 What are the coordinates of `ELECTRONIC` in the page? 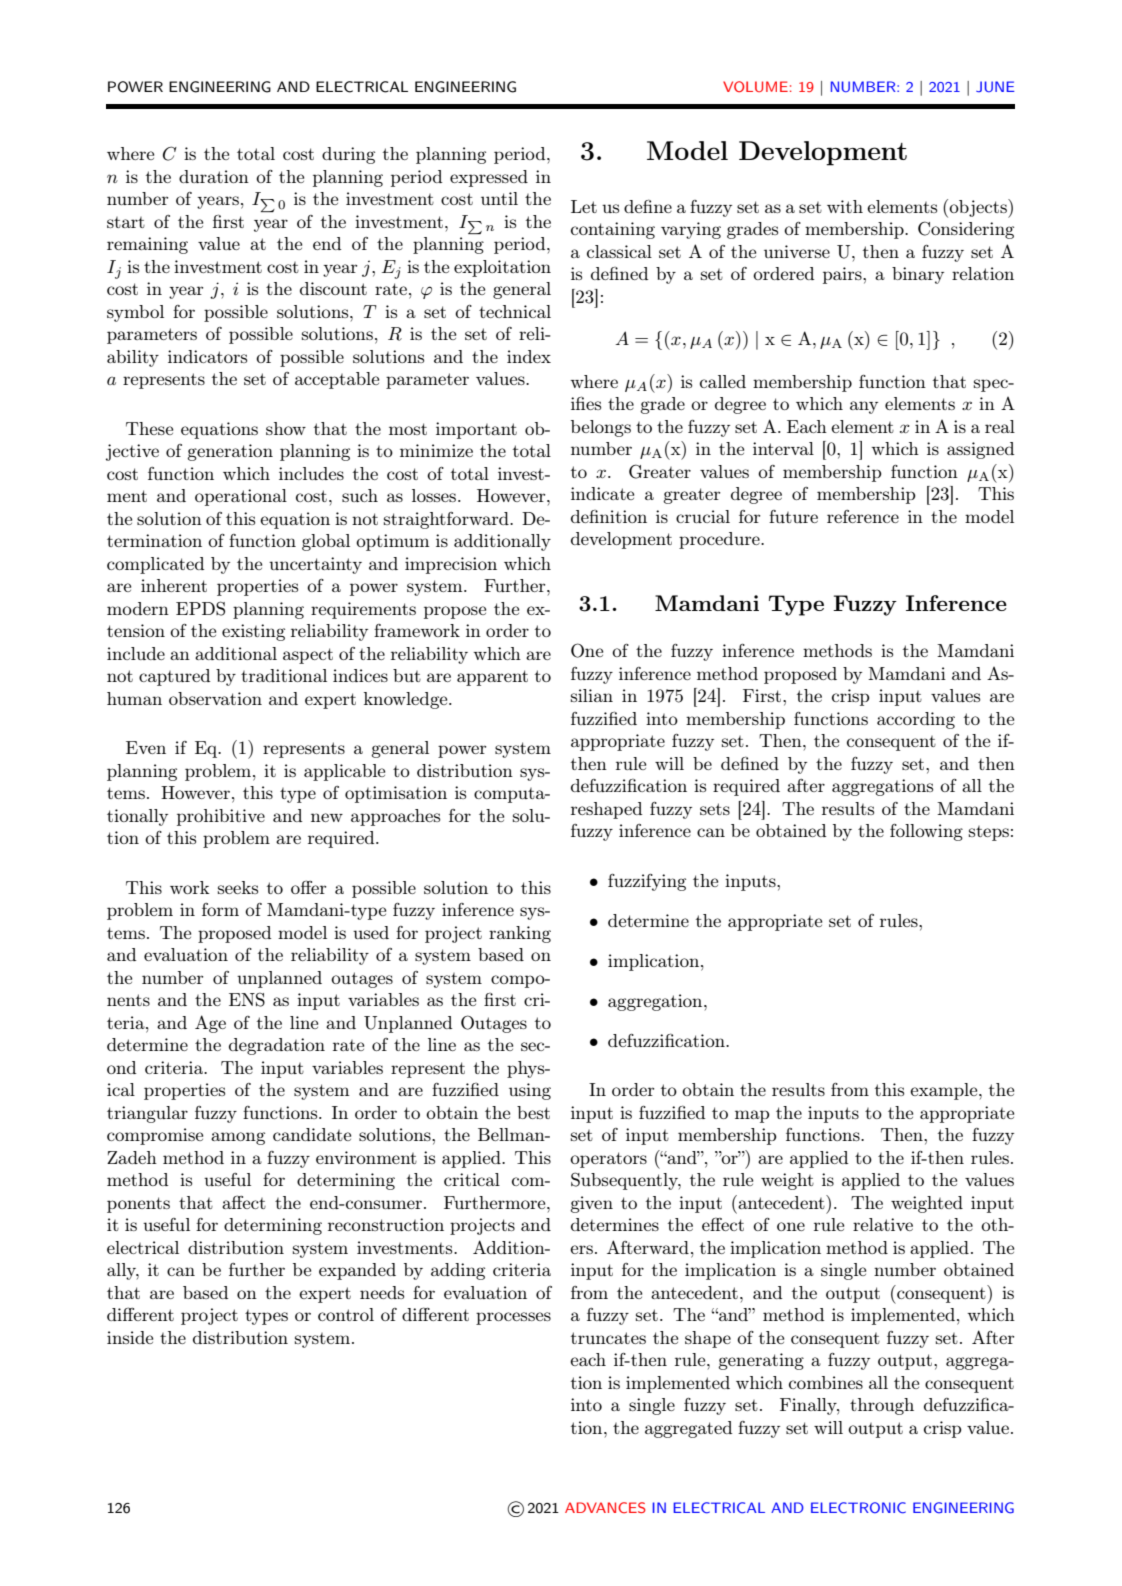 It's located at (858, 1508).
